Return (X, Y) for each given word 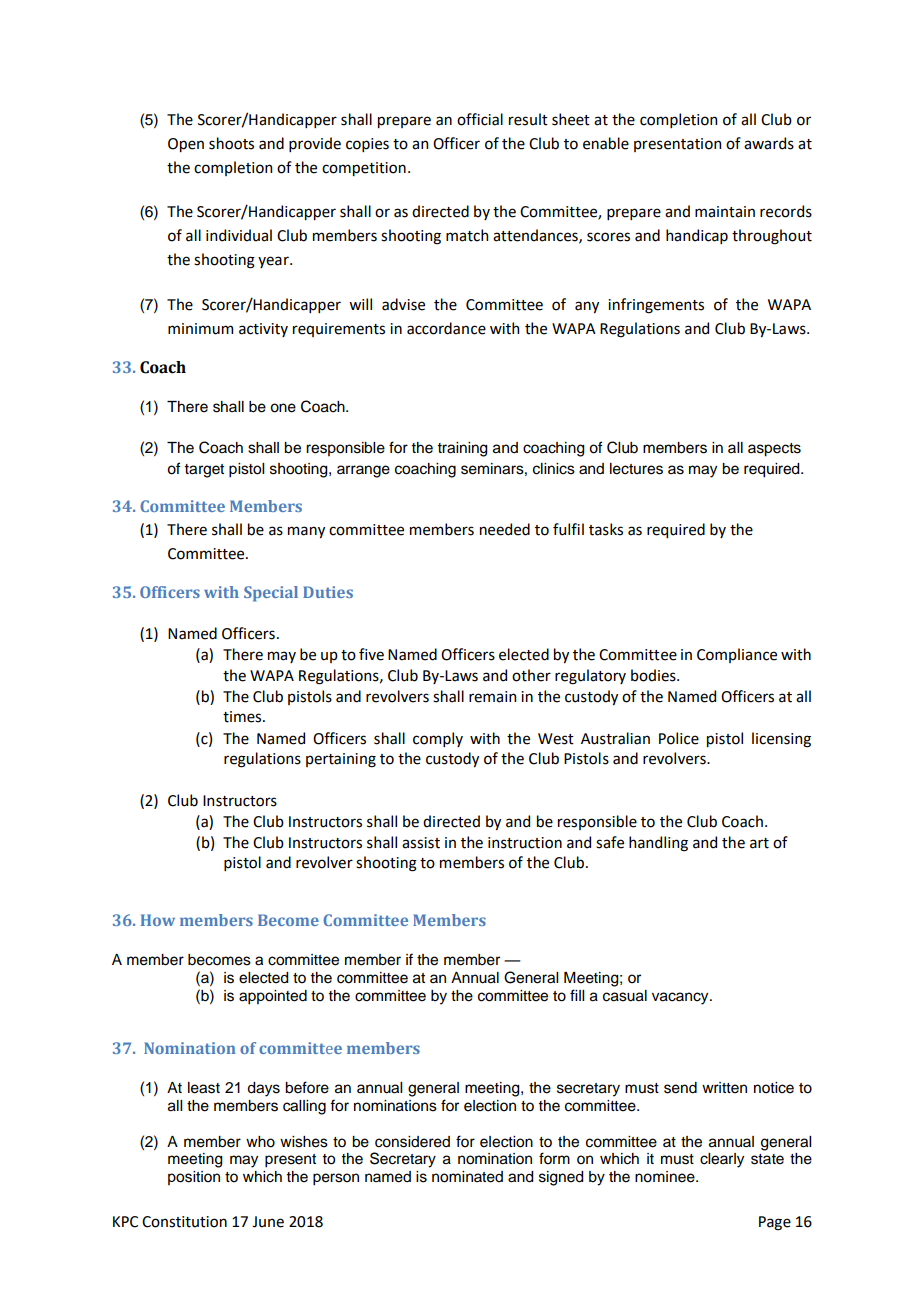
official (480, 119)
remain (492, 697)
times (243, 717)
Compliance (737, 655)
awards (769, 143)
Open (186, 145)
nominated (467, 1177)
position (194, 1178)
